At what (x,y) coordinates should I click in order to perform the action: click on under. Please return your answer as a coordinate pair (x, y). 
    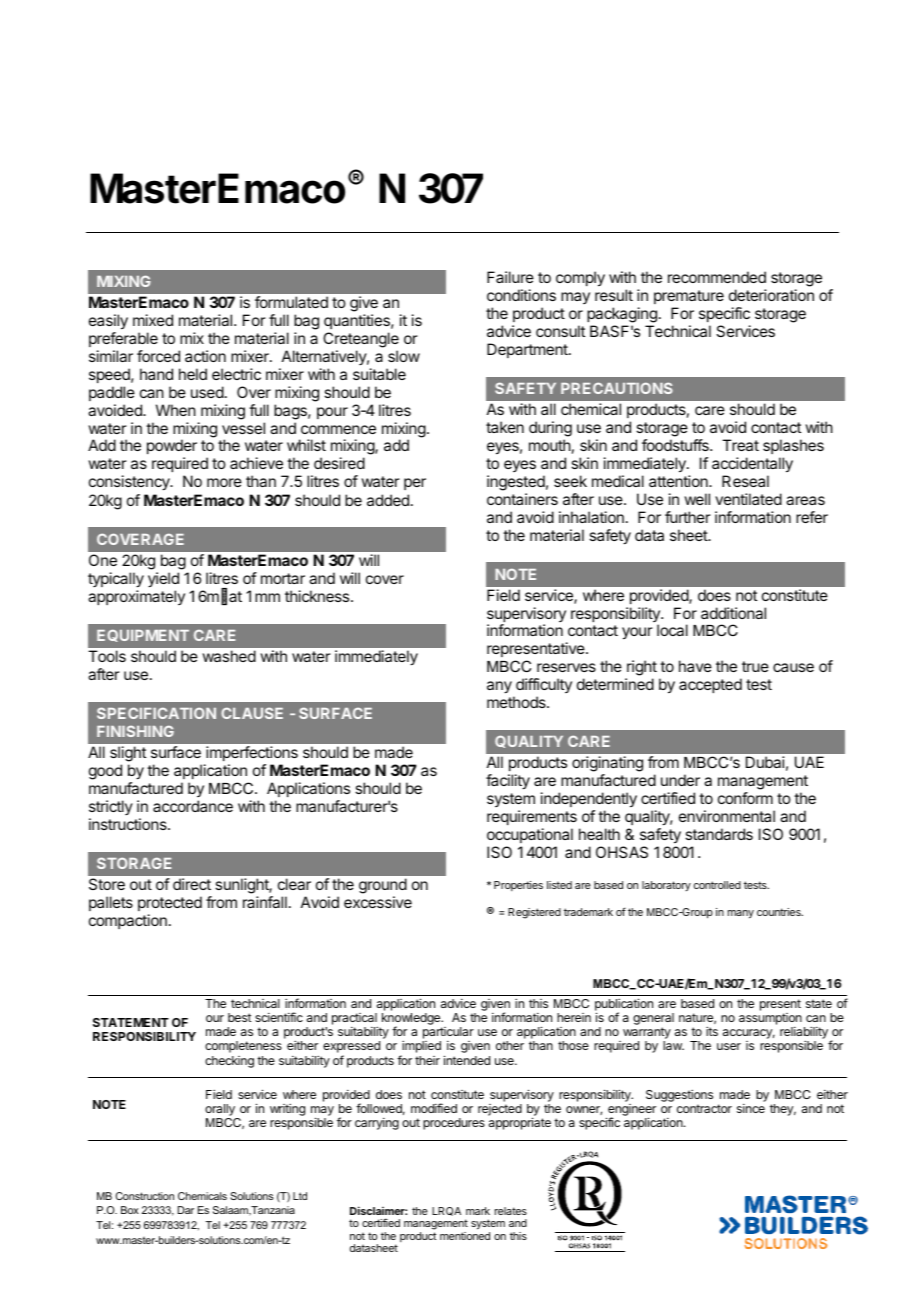
    Looking at the image, I should click on (680, 780).
